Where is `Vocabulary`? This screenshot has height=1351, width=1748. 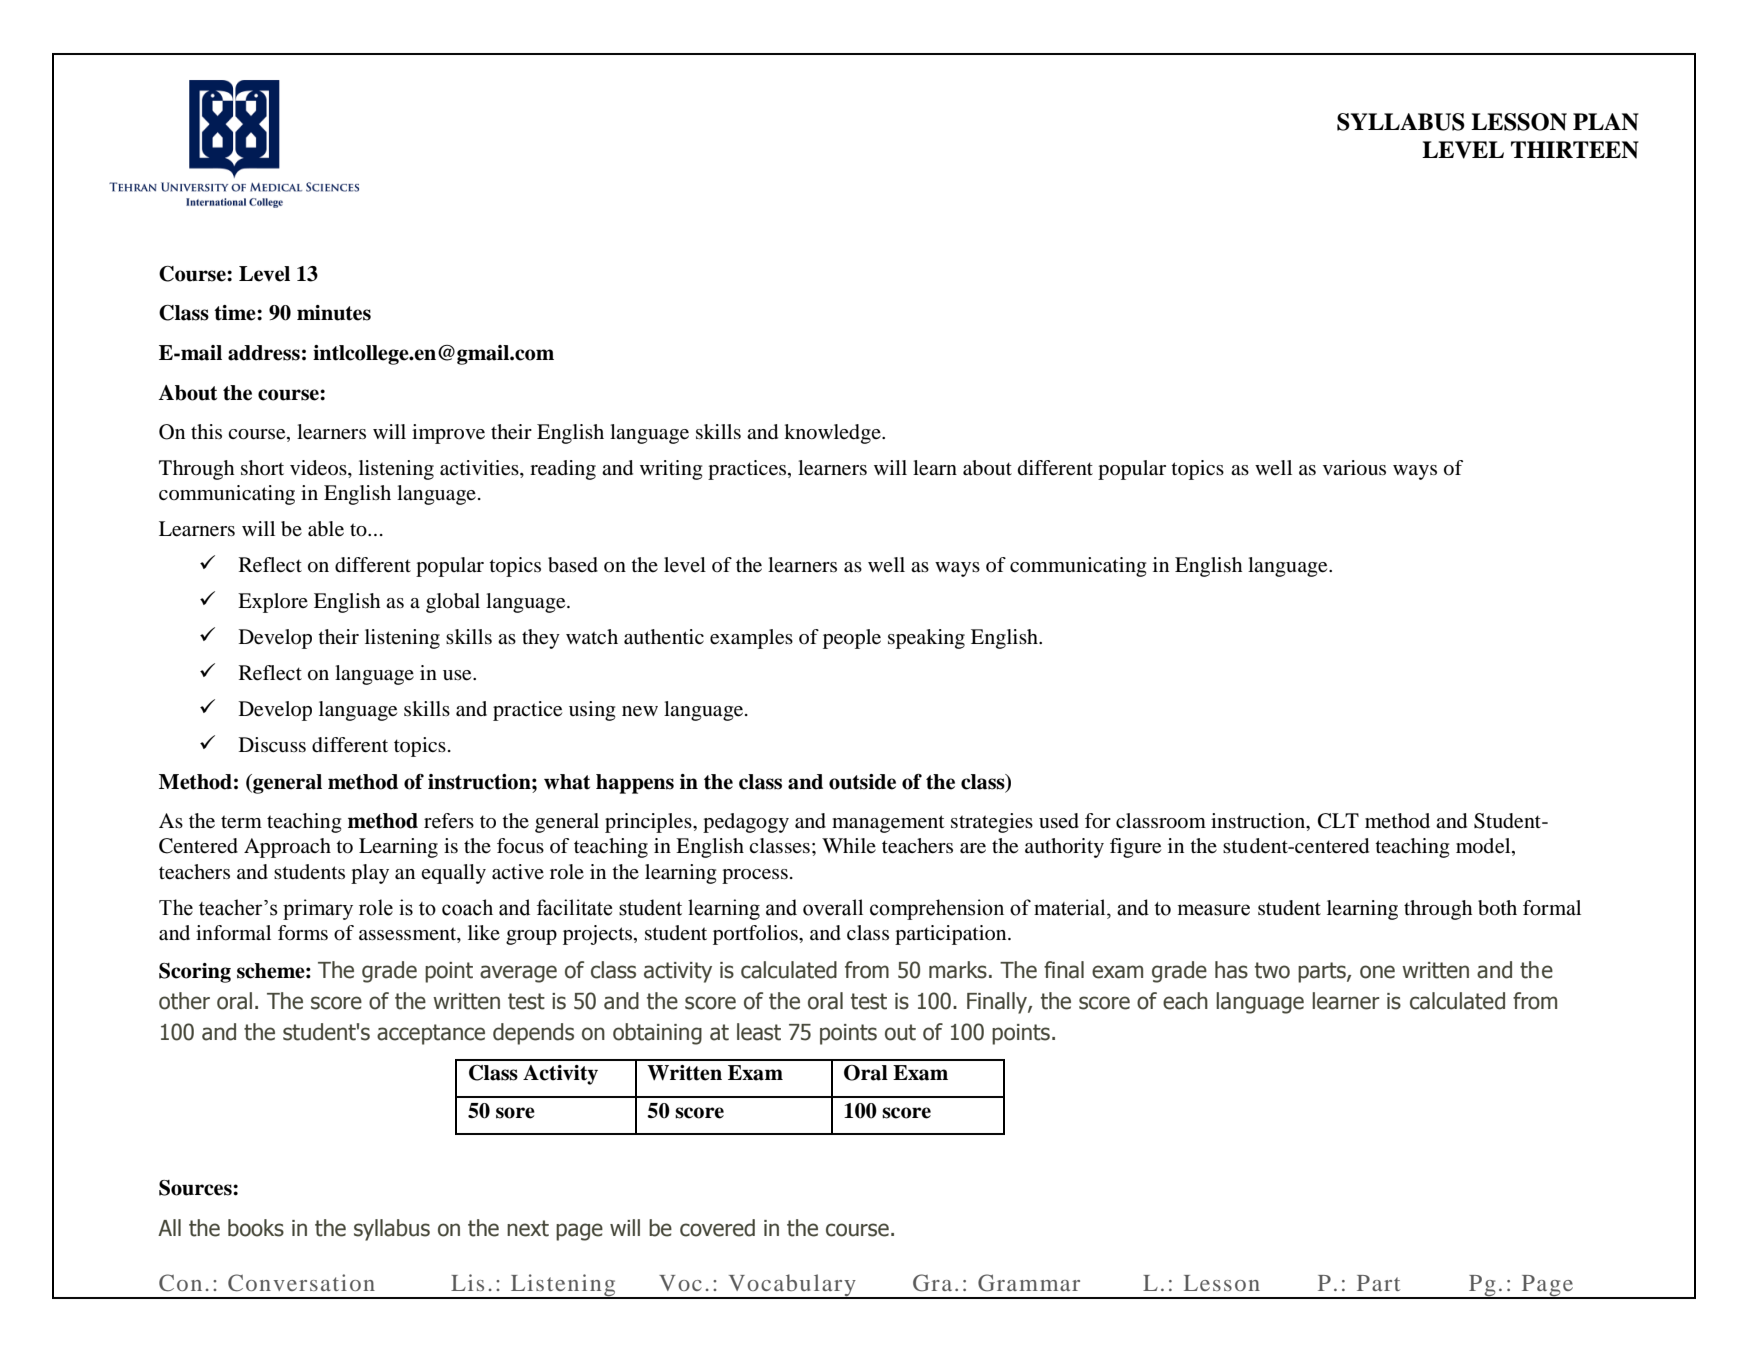
Vocabulary is located at coordinates (792, 1286).
